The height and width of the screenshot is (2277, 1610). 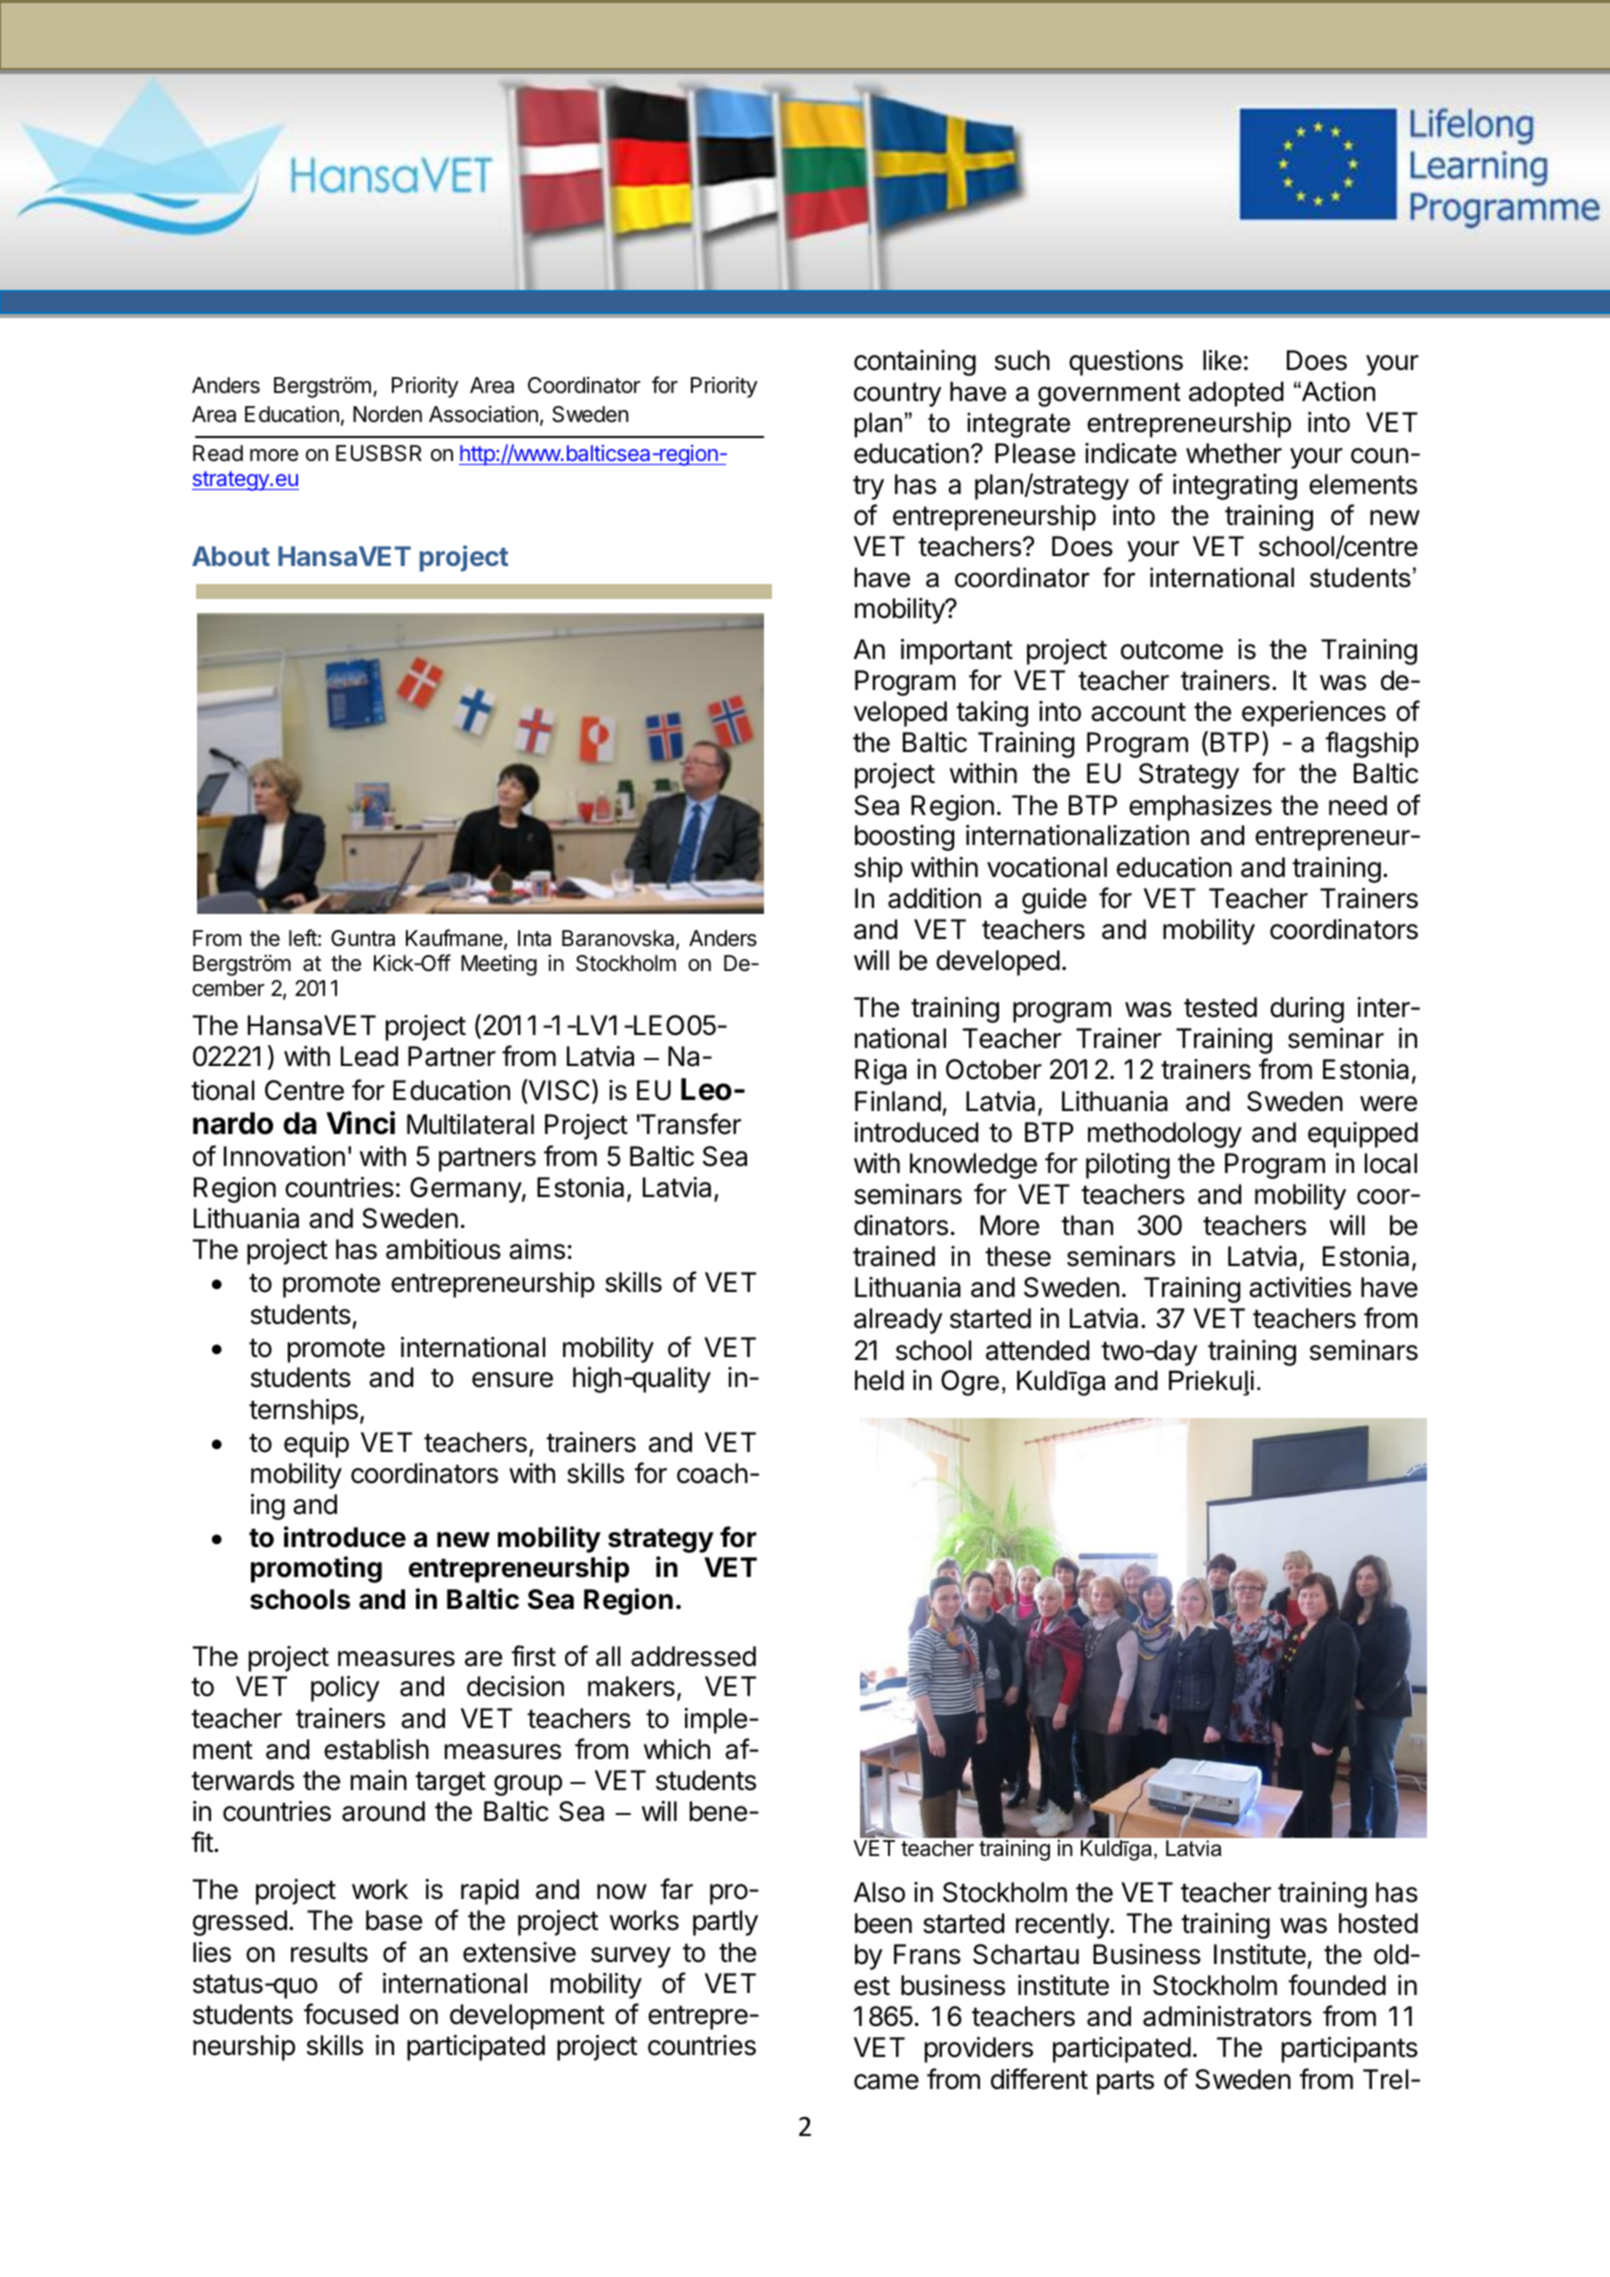 What do you see at coordinates (534, 938) in the screenshot?
I see `Inta` at bounding box center [534, 938].
